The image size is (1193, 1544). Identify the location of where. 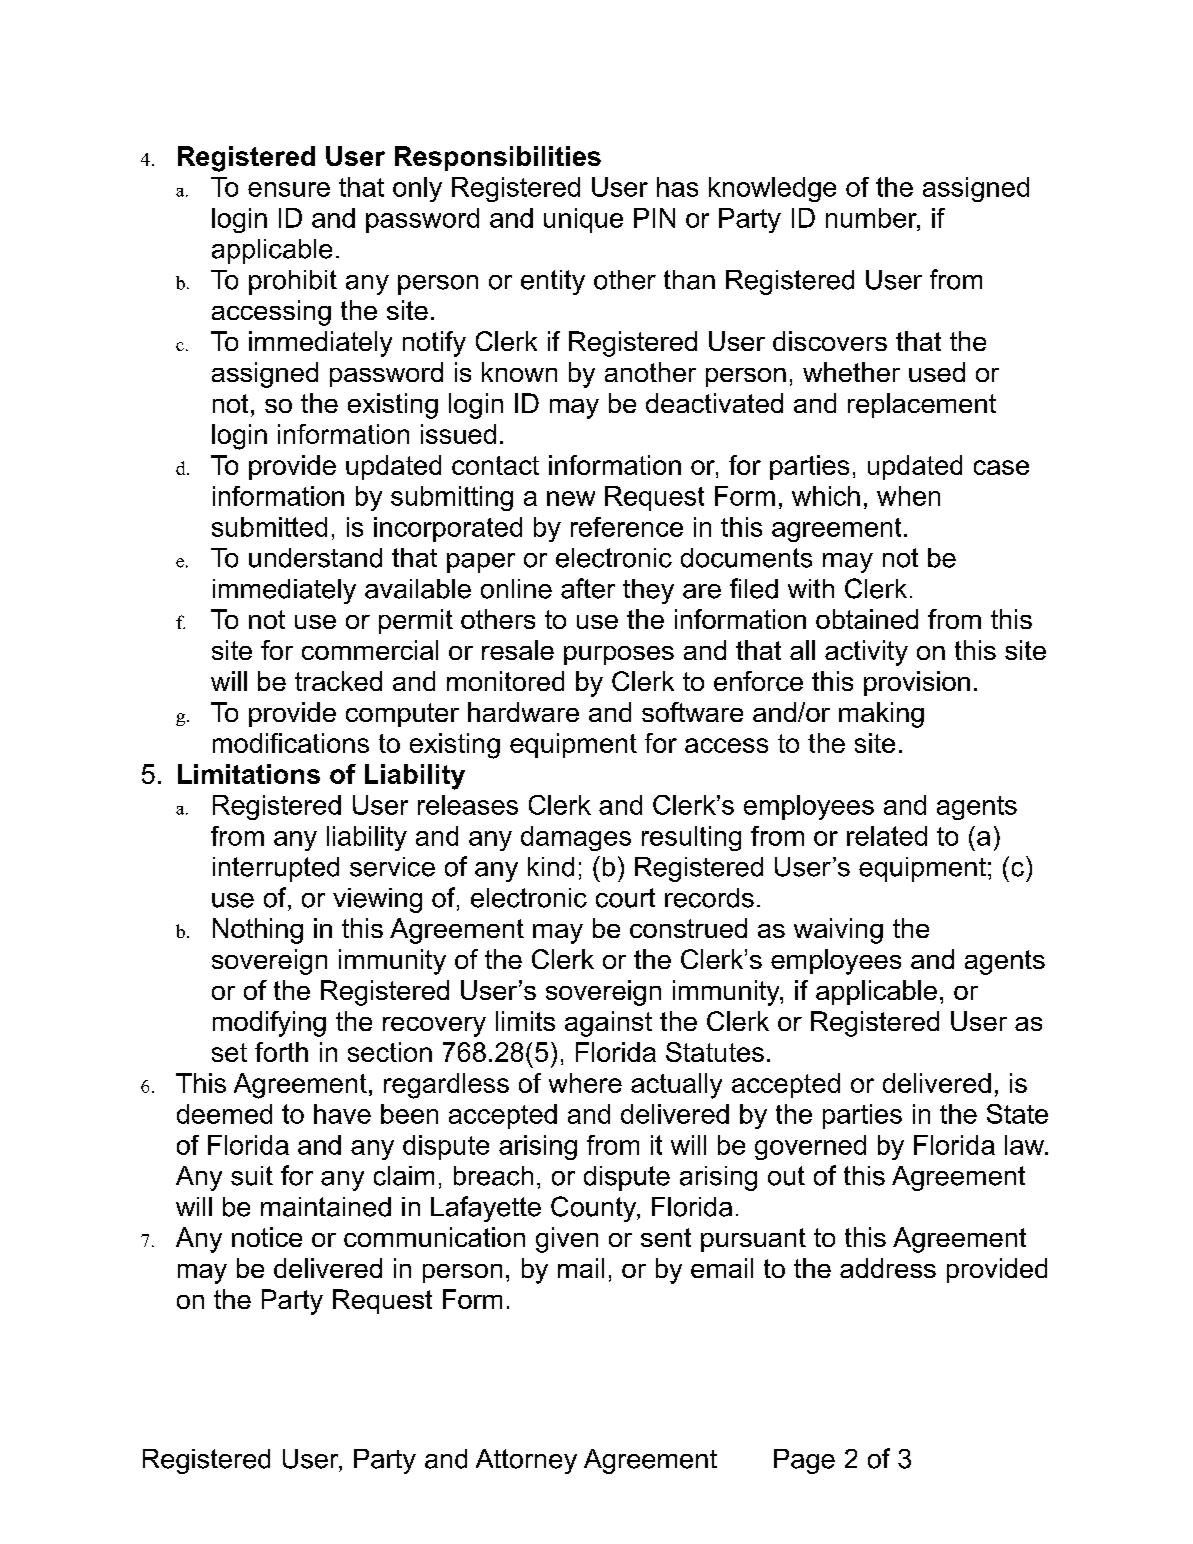
(585, 1083).
